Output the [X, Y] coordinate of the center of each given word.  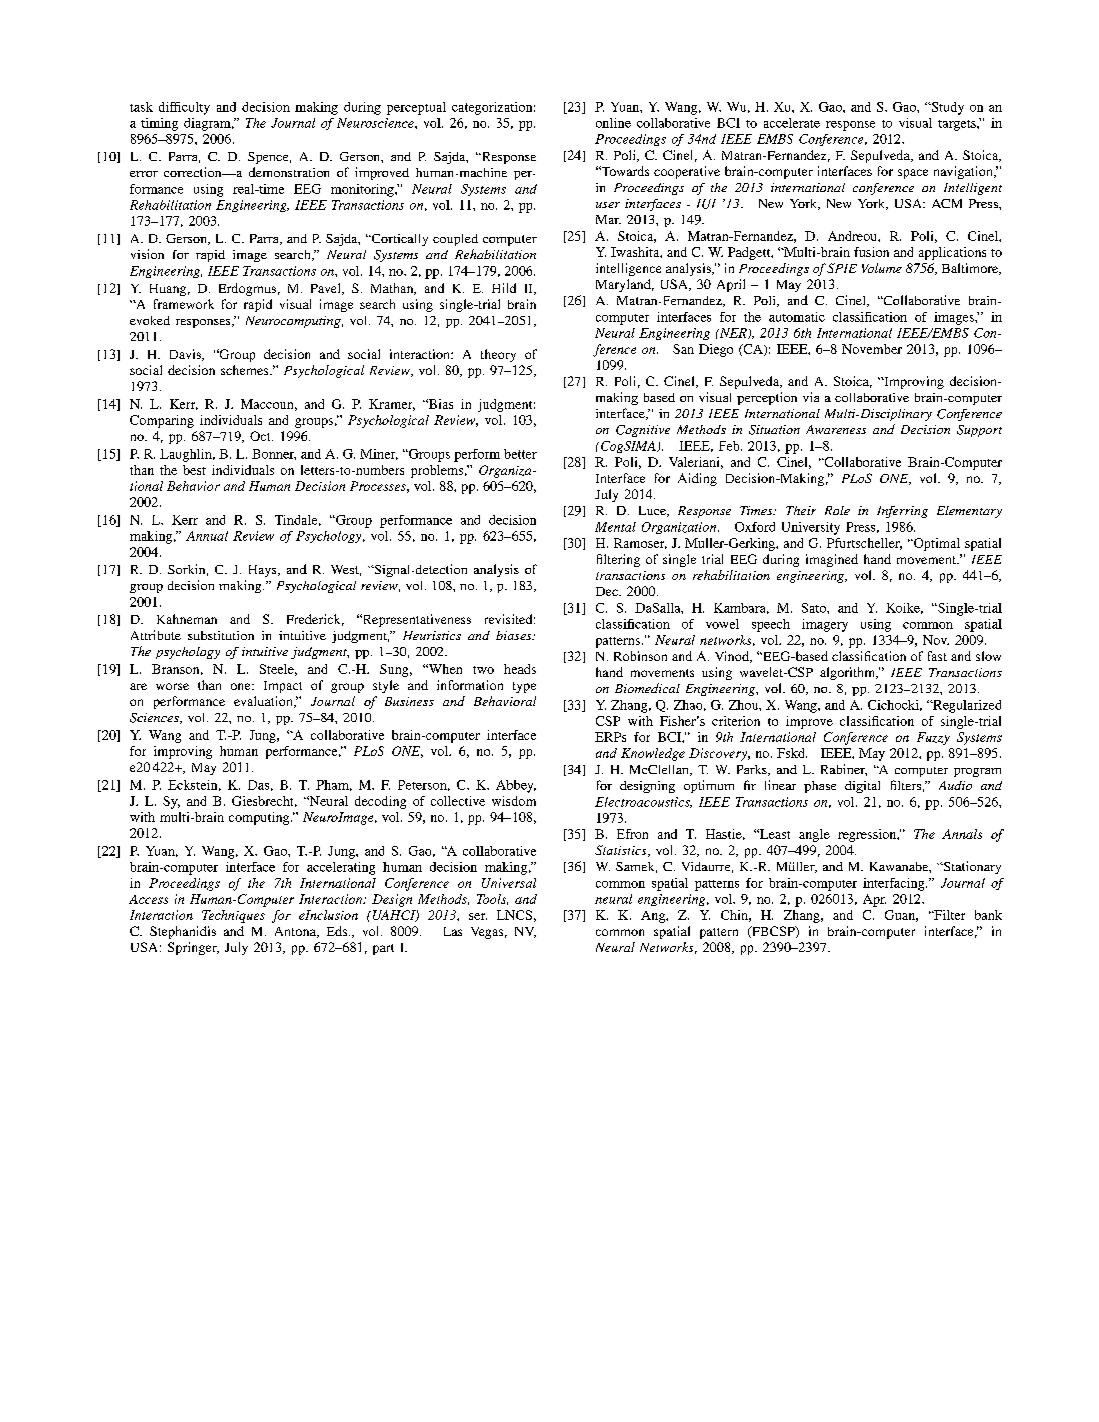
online [613, 123]
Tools [492, 899]
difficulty [184, 108]
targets [958, 125]
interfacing [895, 884]
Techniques [233, 916]
